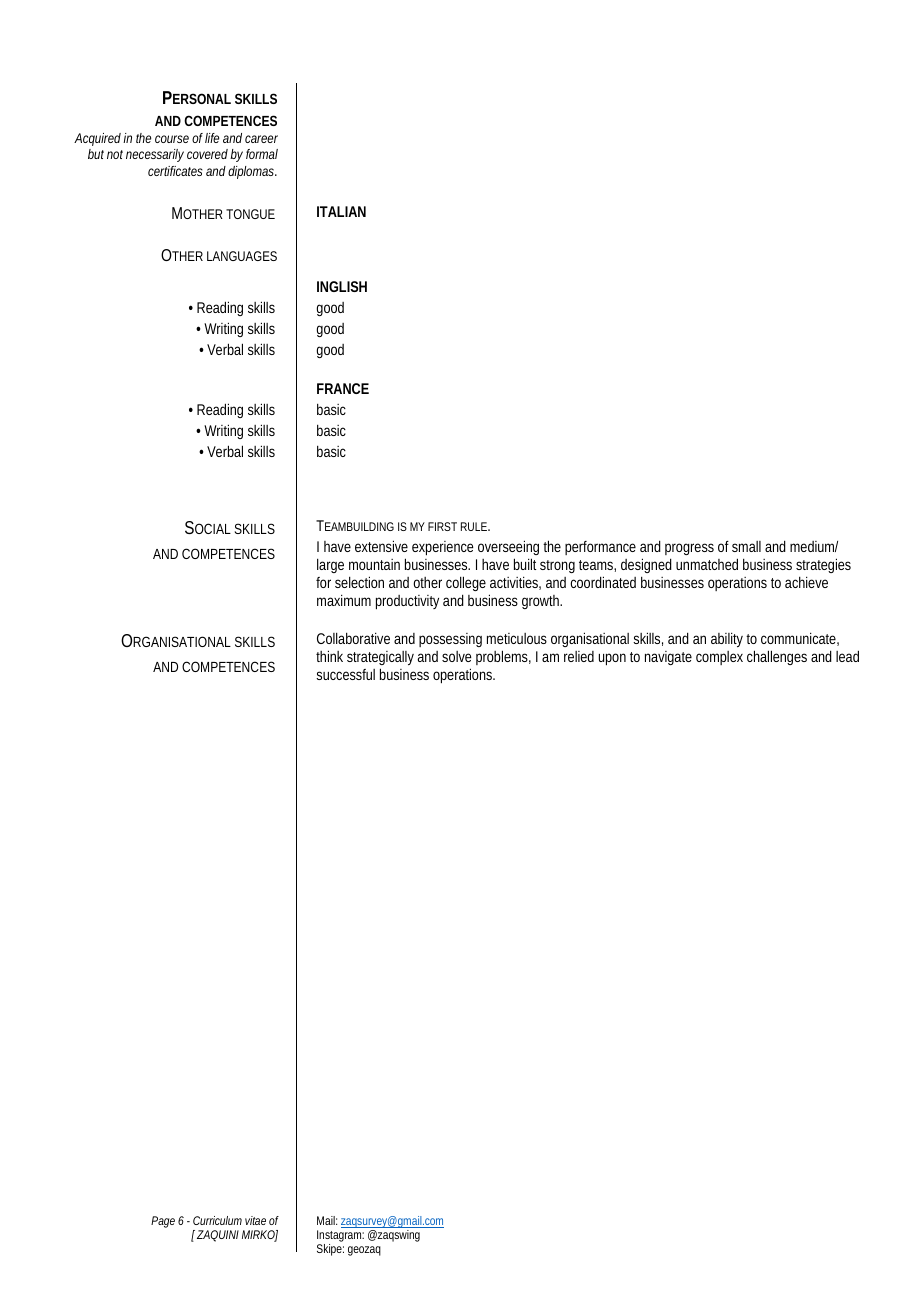  What do you see at coordinates (475, 526) in the page?
I see `RULE` at bounding box center [475, 526].
